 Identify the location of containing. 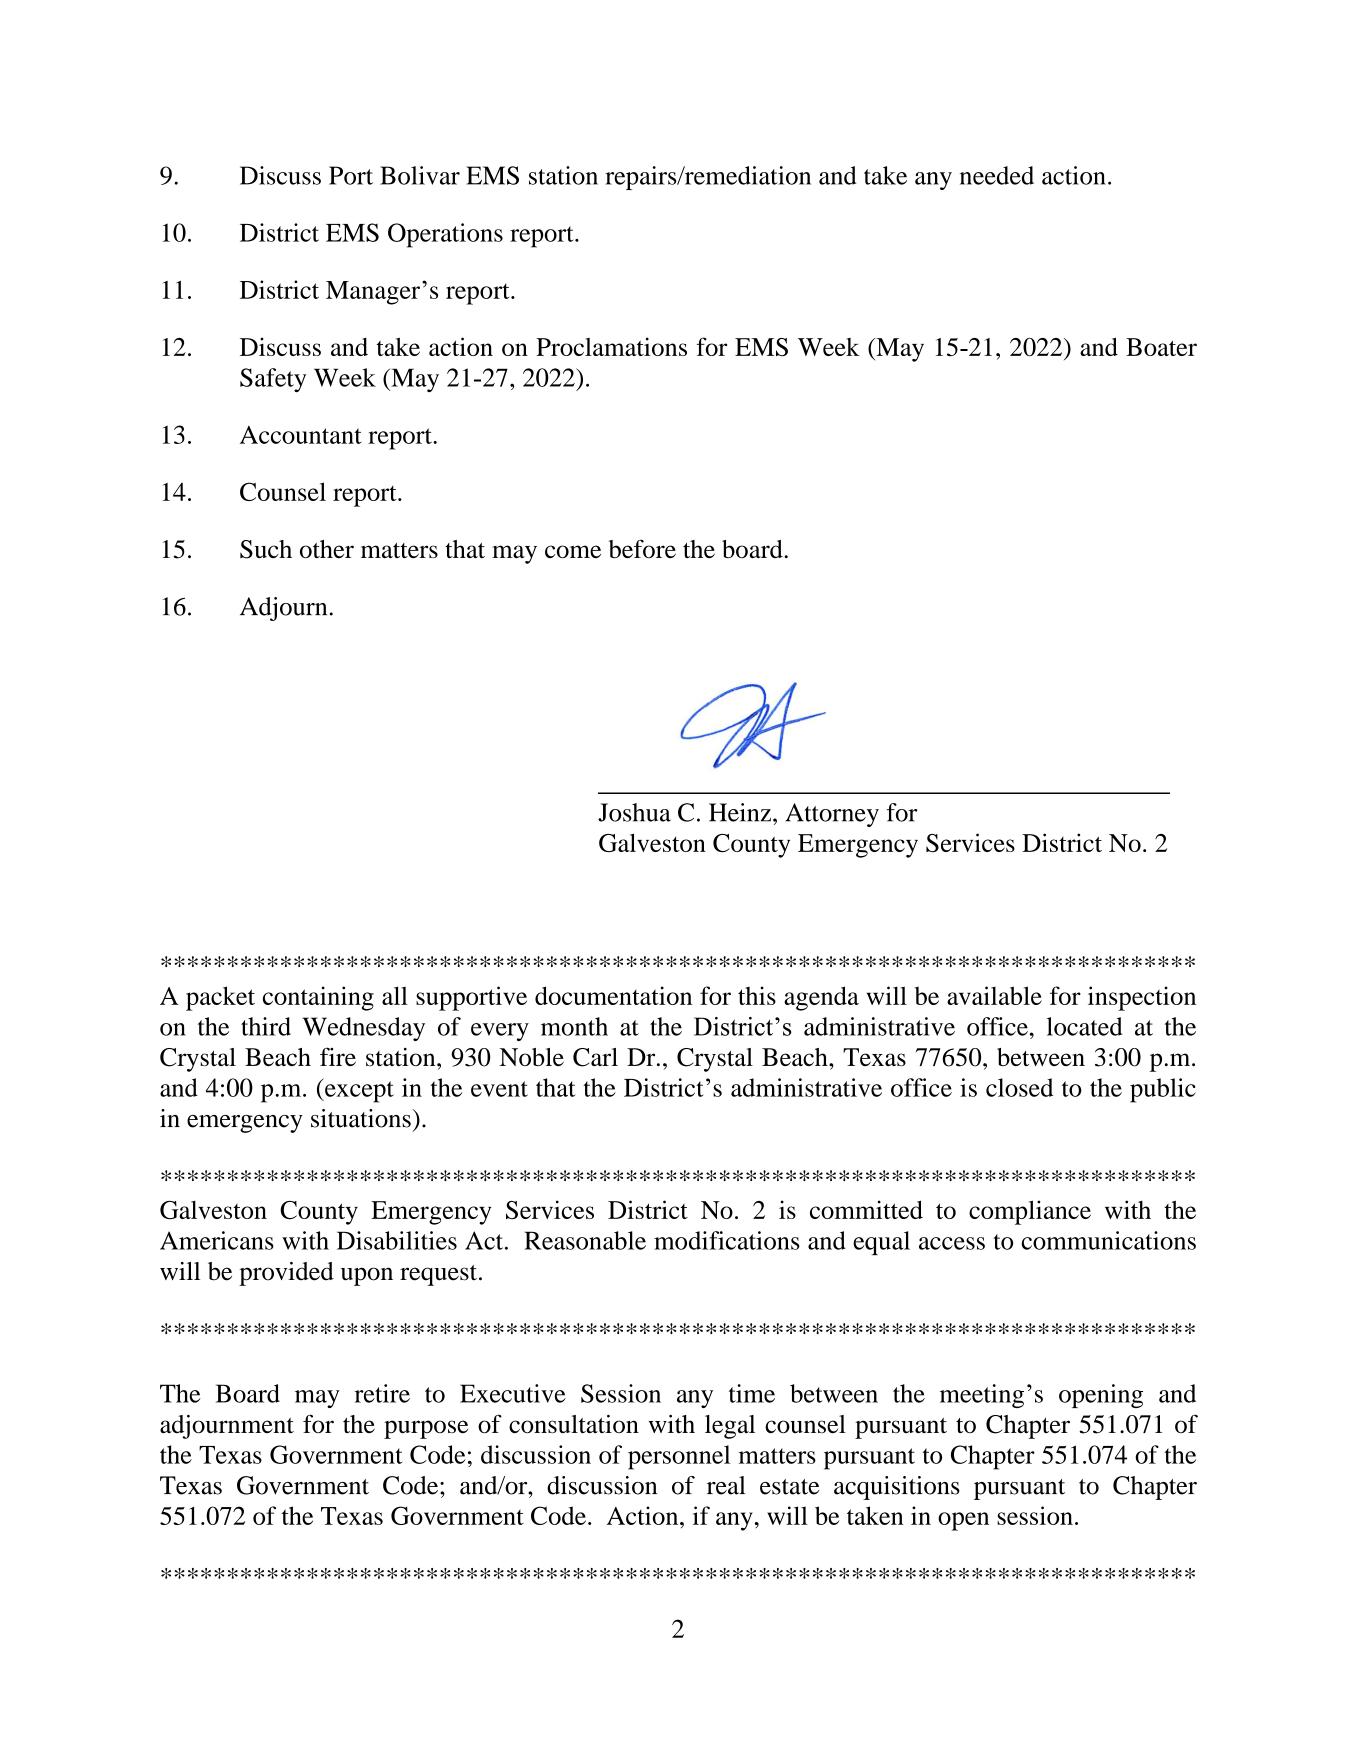
(318, 998).
